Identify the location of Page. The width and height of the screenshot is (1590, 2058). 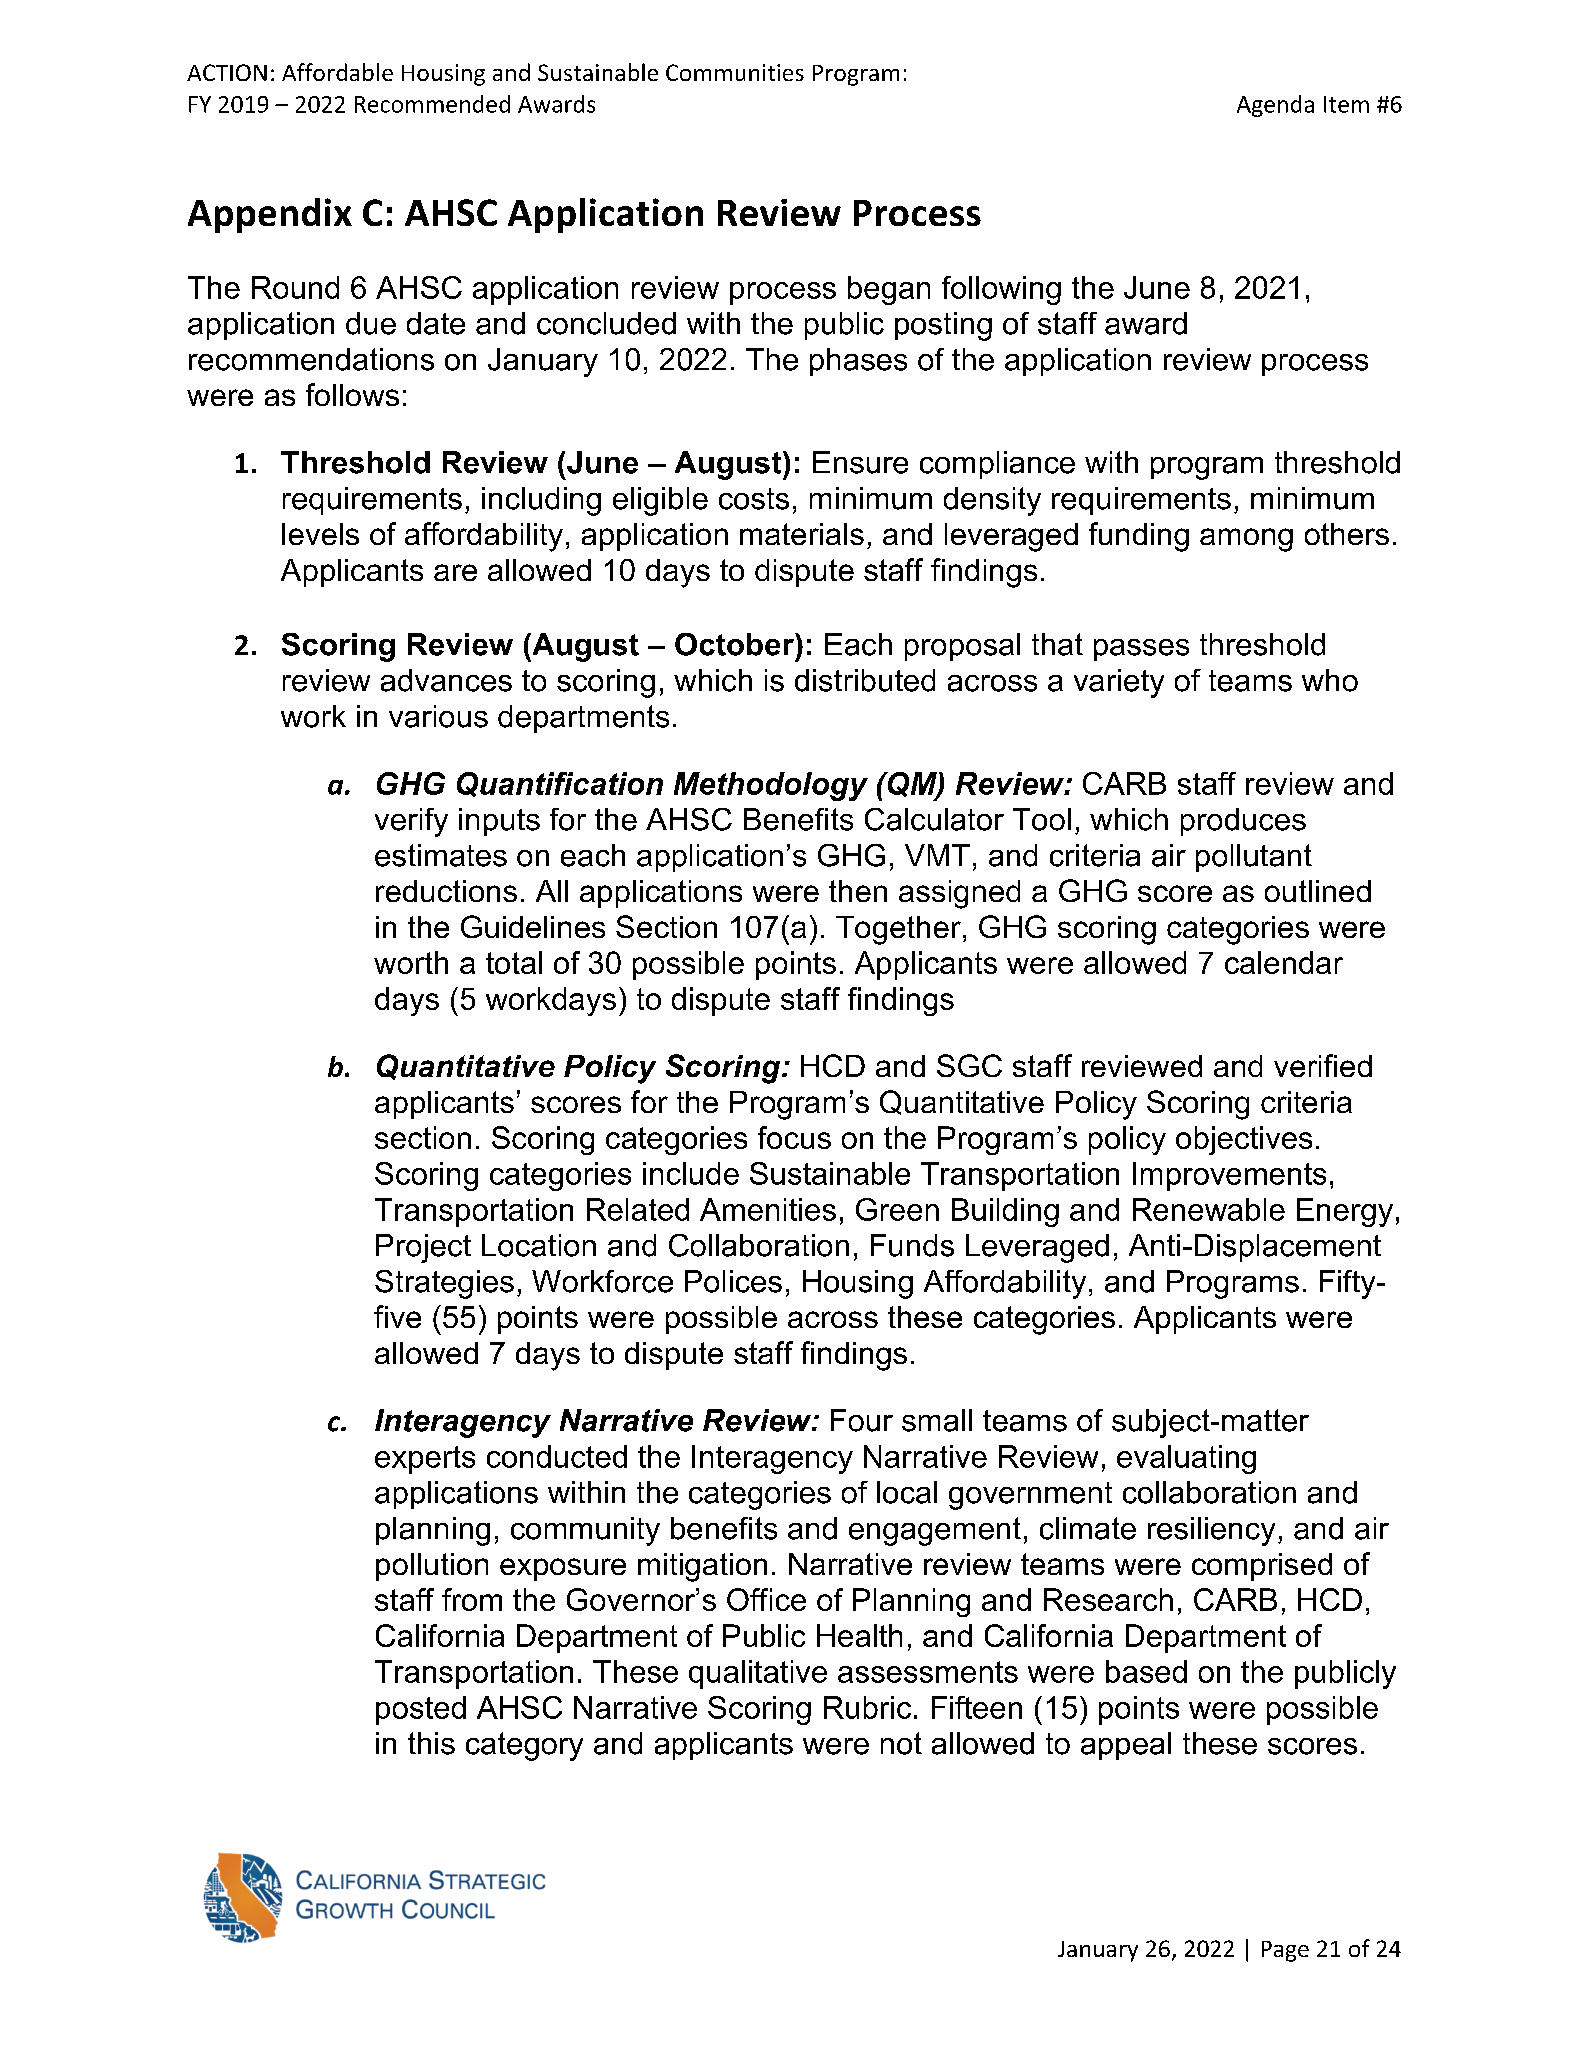
(1285, 1951).
